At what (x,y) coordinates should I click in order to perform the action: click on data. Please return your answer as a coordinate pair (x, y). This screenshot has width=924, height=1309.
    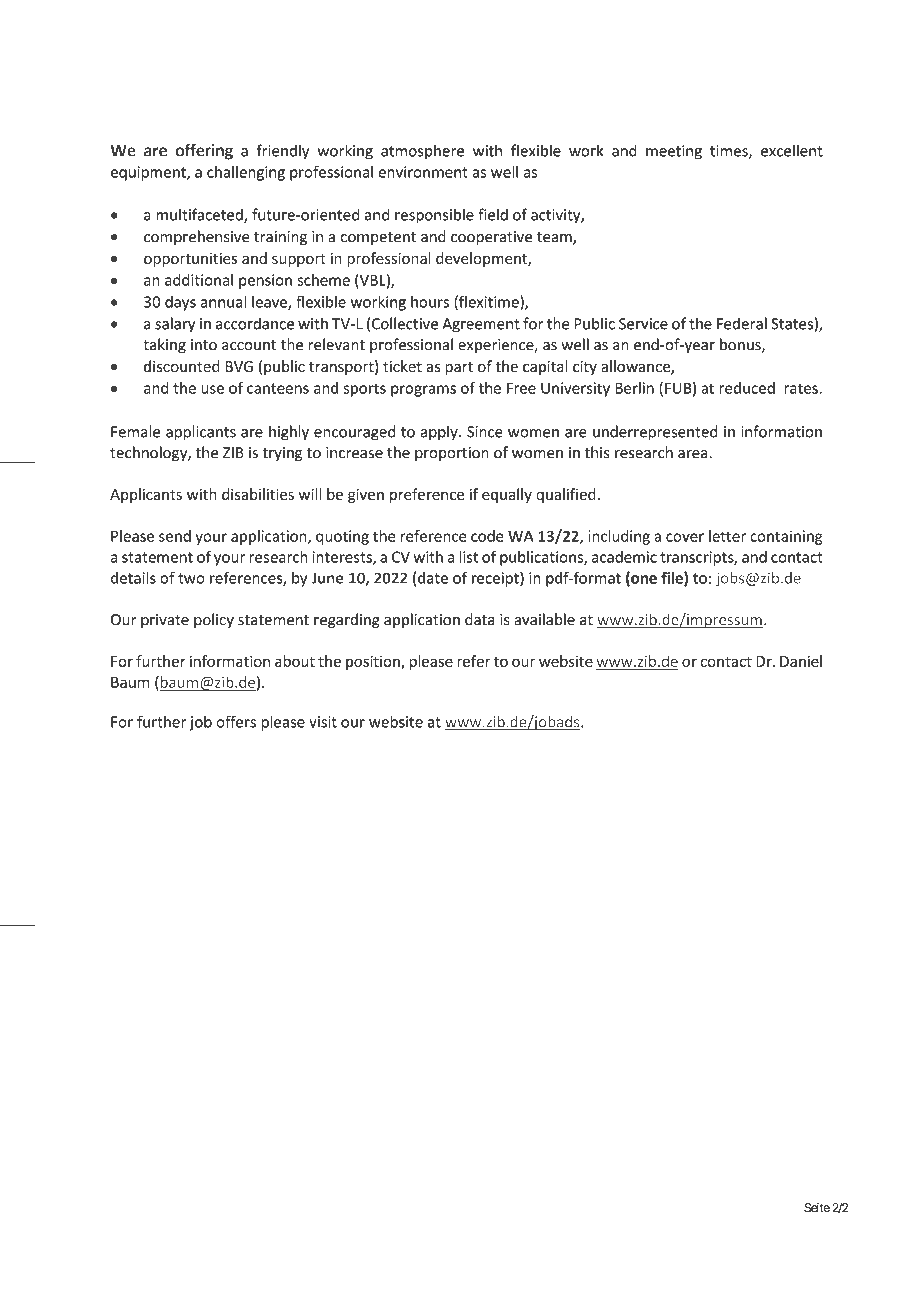
    Looking at the image, I should click on (480, 619).
